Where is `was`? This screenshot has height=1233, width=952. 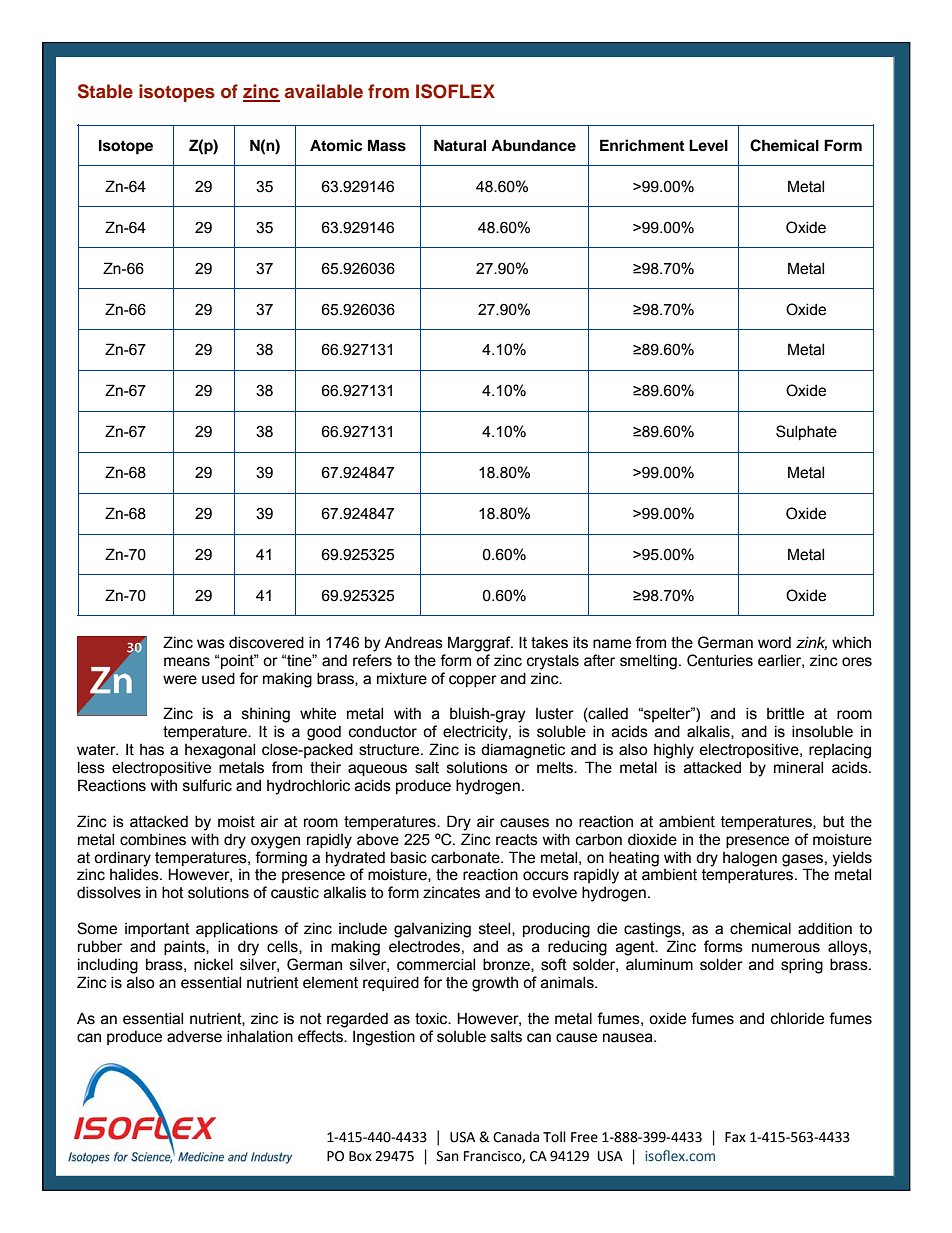 was is located at coordinates (211, 644).
